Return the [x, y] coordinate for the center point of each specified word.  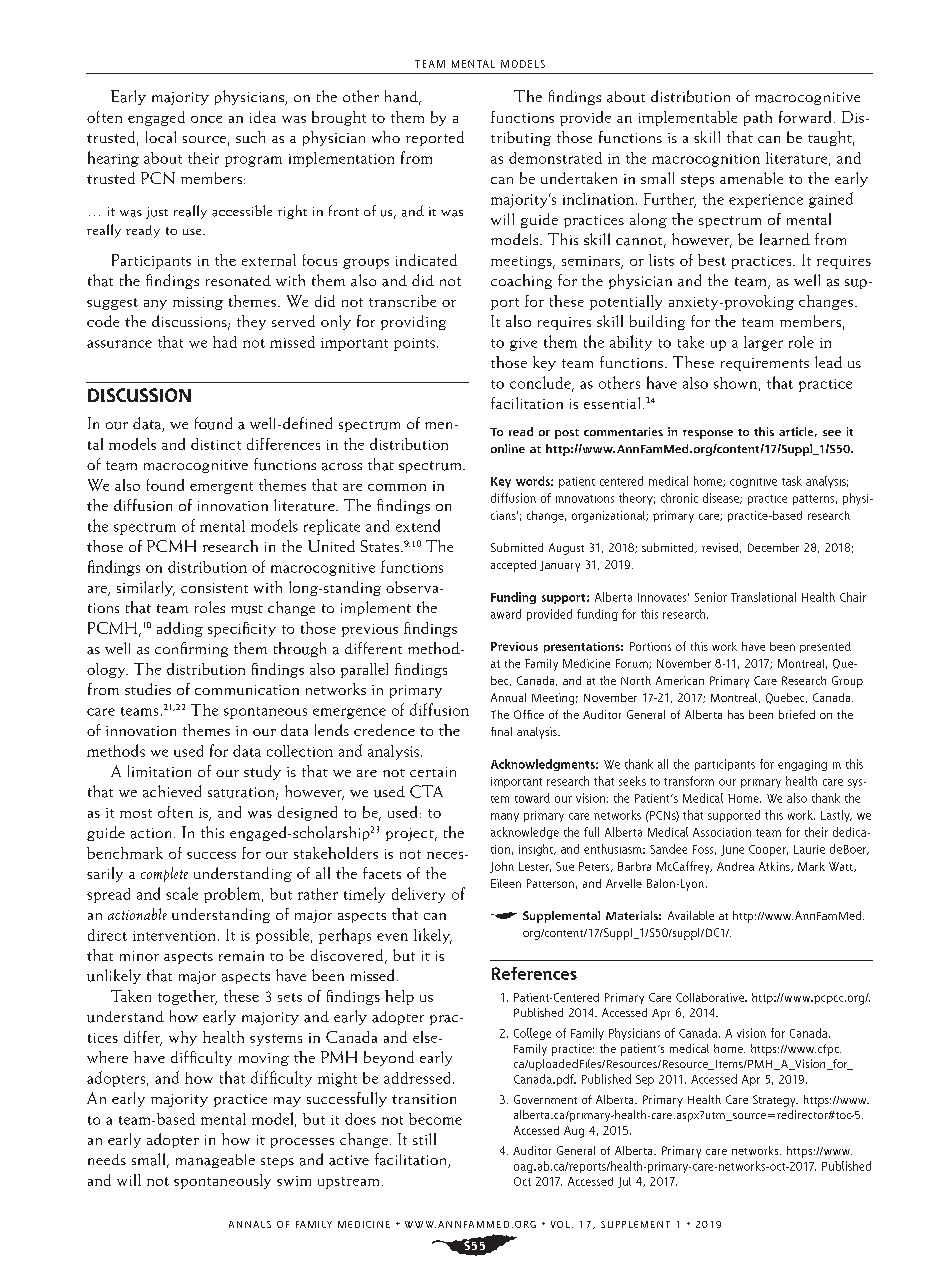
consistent [214, 588]
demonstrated [555, 158]
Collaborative [711, 997]
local [161, 137]
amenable [751, 178]
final [501, 731]
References [534, 973]
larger [763, 343]
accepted [513, 566]
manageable [215, 1161]
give [523, 344]
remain [241, 956]
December [773, 547]
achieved [172, 791]
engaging [802, 765]
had [225, 342]
